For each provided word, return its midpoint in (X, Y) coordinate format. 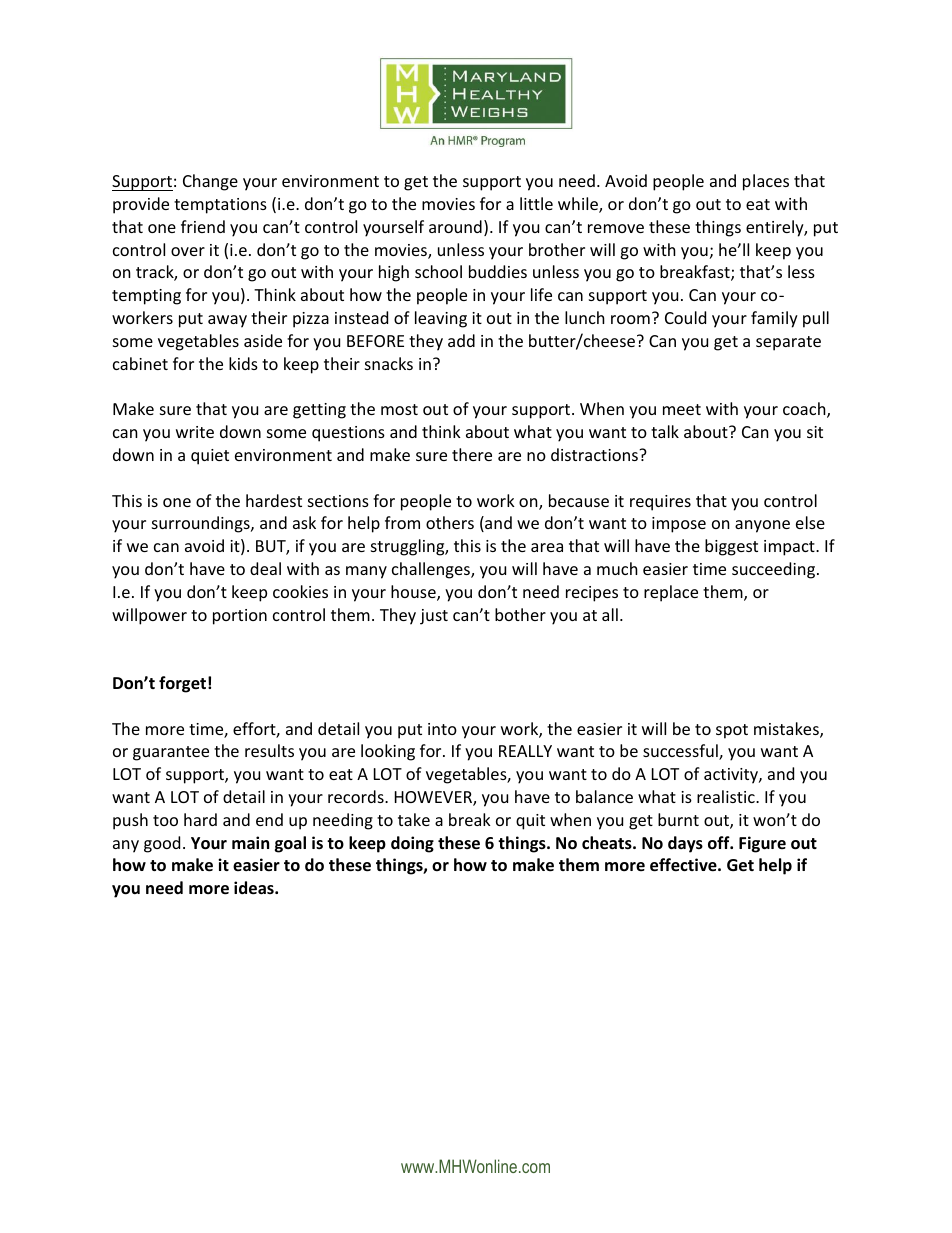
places (766, 182)
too (165, 820)
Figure (762, 844)
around (455, 226)
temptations (220, 206)
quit (530, 822)
